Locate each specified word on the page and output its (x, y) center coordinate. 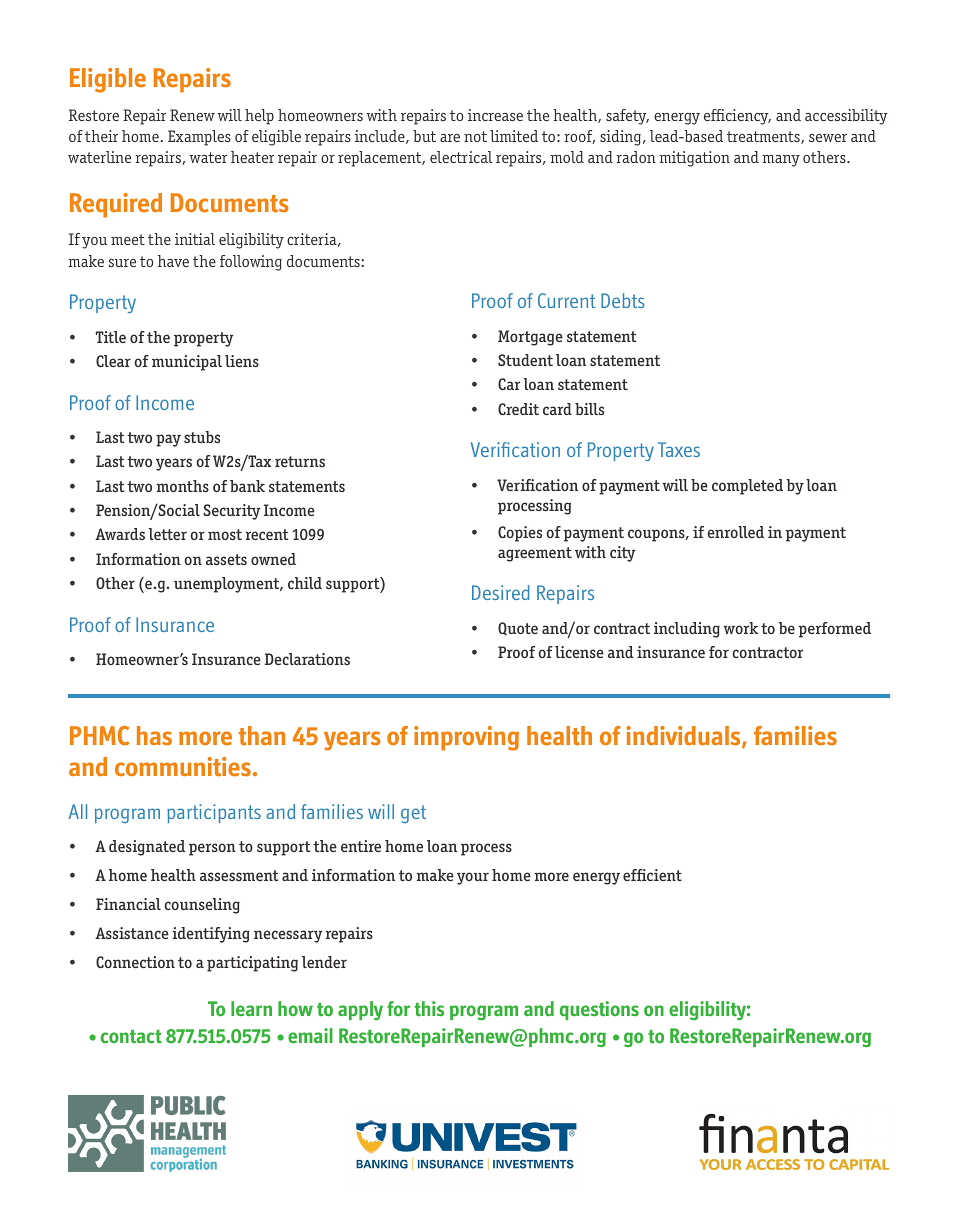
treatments (764, 137)
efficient (652, 875)
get (413, 814)
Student (525, 360)
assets (226, 559)
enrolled (735, 532)
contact (131, 1037)
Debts (623, 300)
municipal (187, 363)
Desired (500, 592)
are (450, 138)
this (429, 1009)
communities (183, 767)
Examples (199, 138)
